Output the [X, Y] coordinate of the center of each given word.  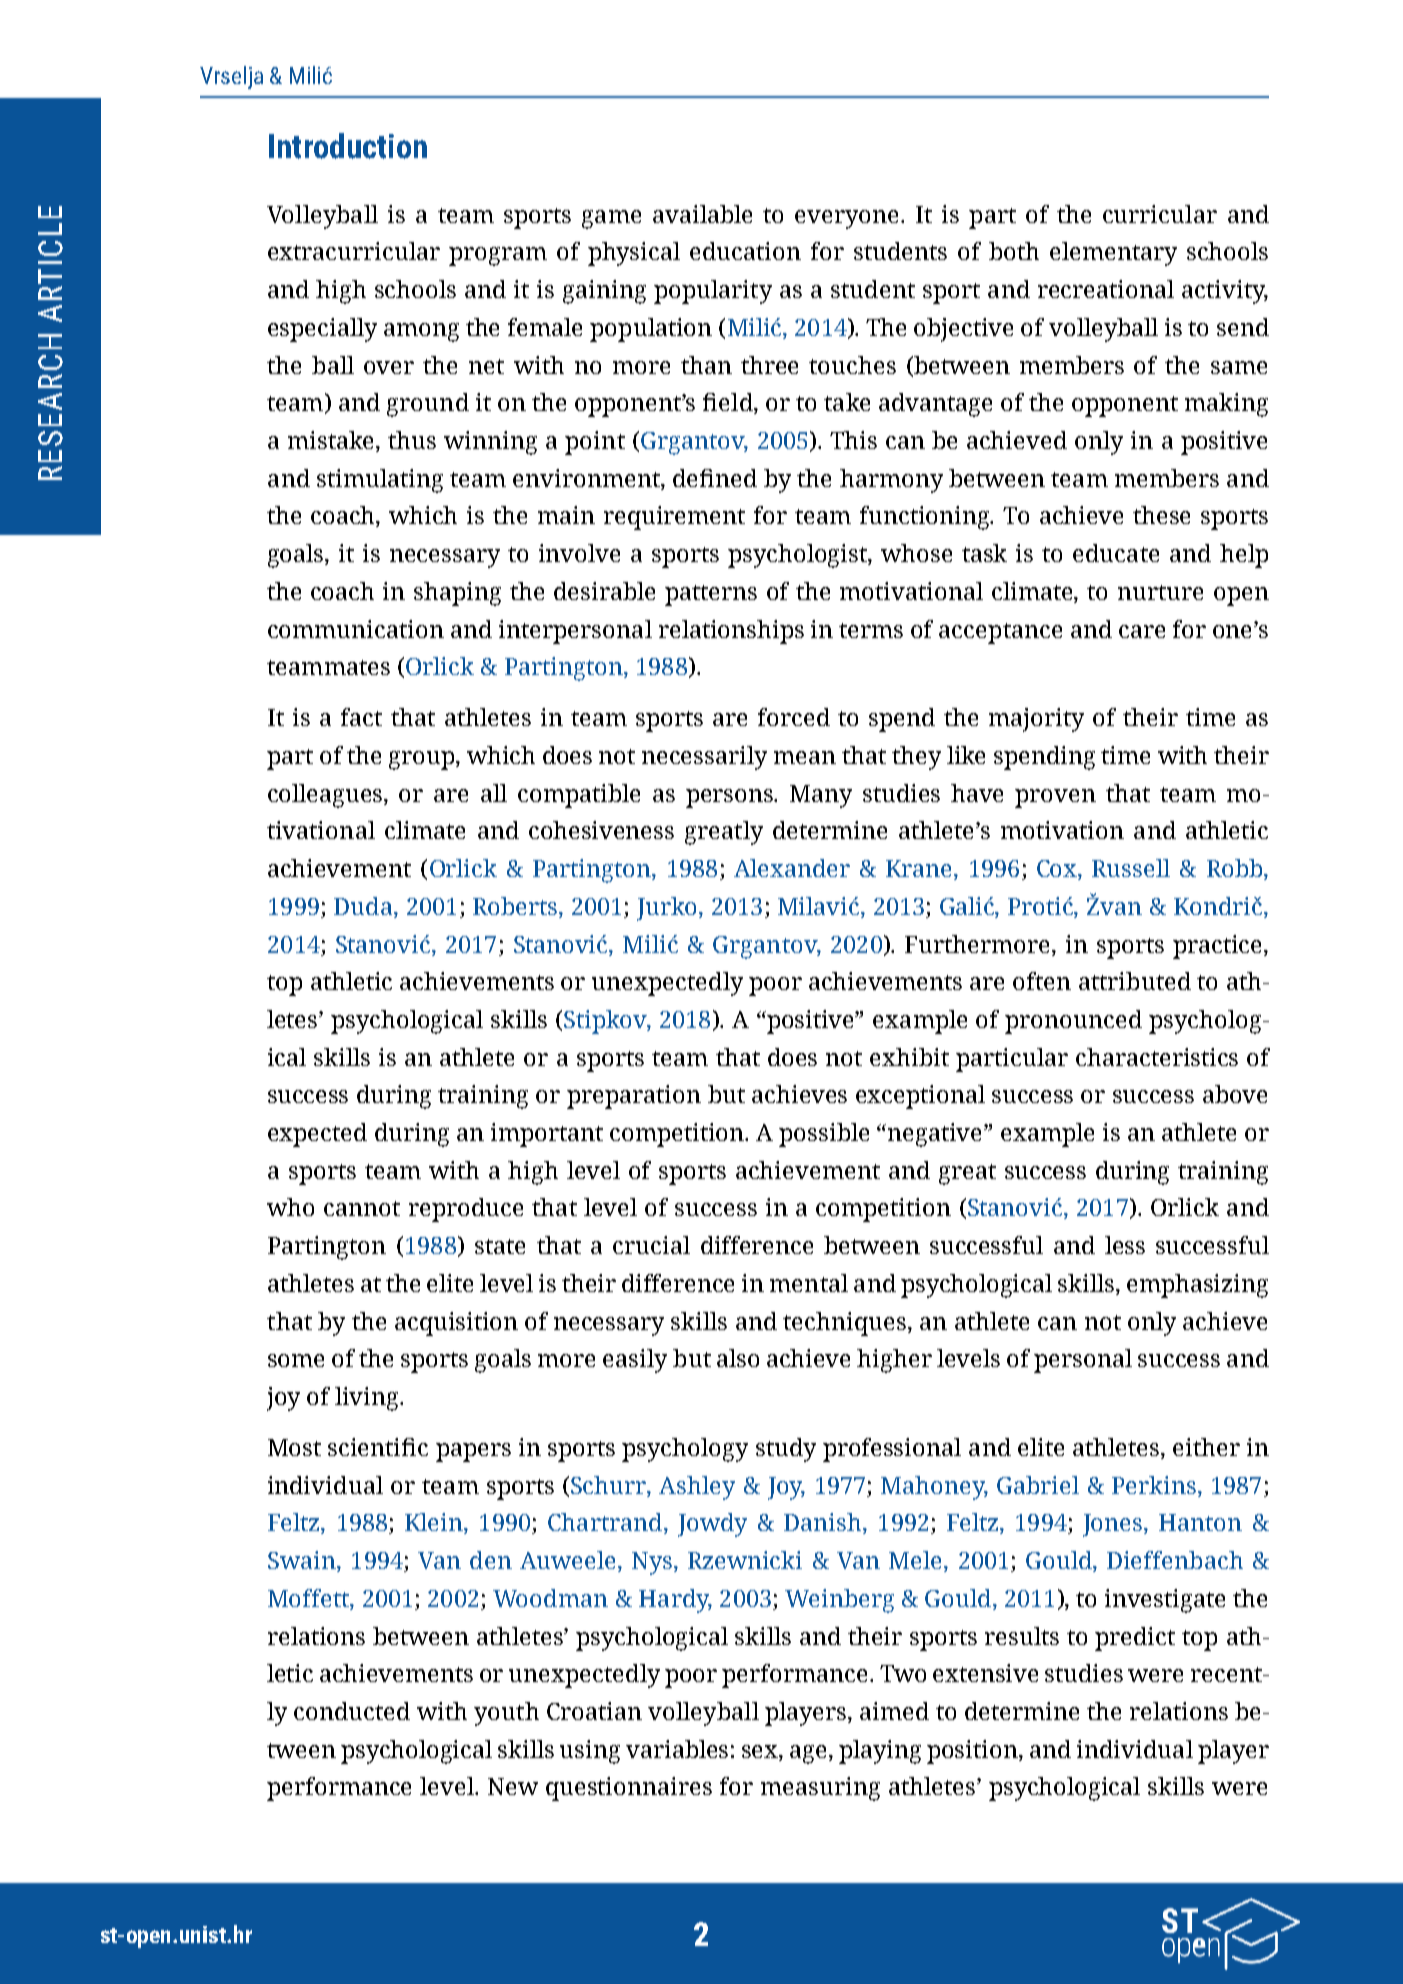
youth [506, 1714]
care [1142, 631]
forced [794, 717]
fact [361, 717]
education [745, 251]
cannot [362, 1208]
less [1125, 1245]
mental [809, 1283]
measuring [820, 1789]
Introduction [348, 146]
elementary [1113, 254]
